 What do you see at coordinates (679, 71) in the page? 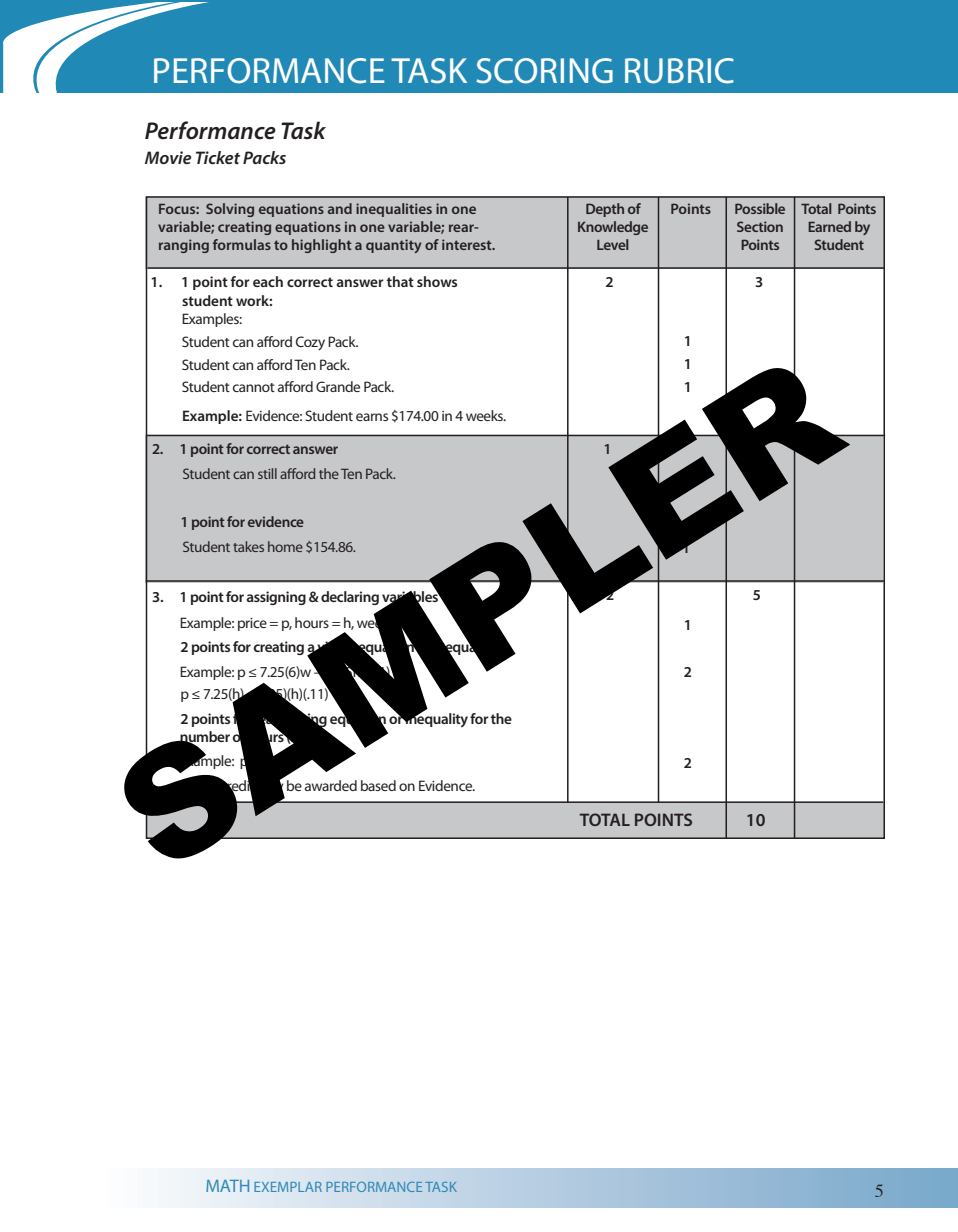
I see `RUBRIC` at bounding box center [679, 71].
